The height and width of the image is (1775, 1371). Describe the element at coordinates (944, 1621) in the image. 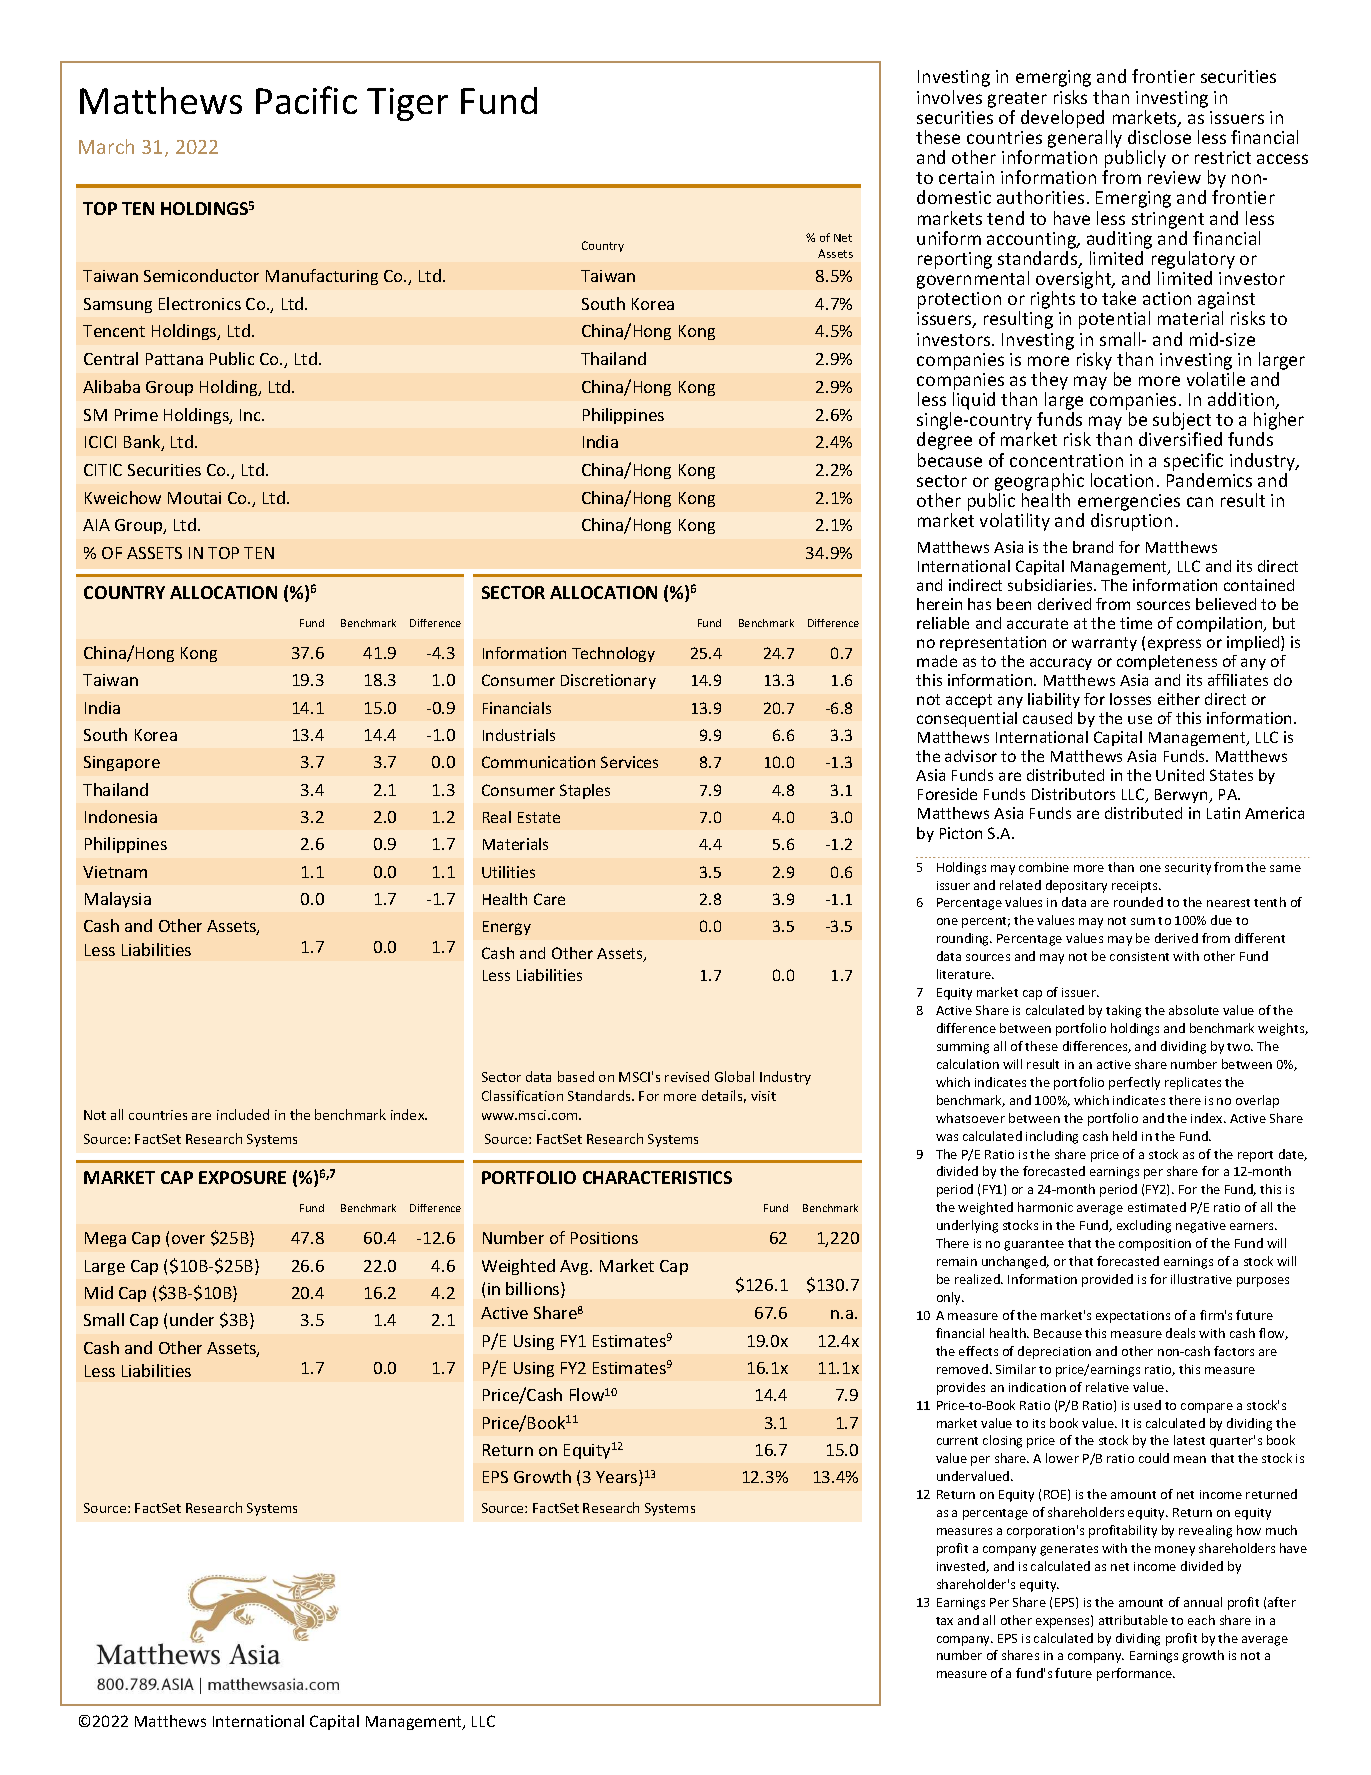

I see `tax` at that location.
